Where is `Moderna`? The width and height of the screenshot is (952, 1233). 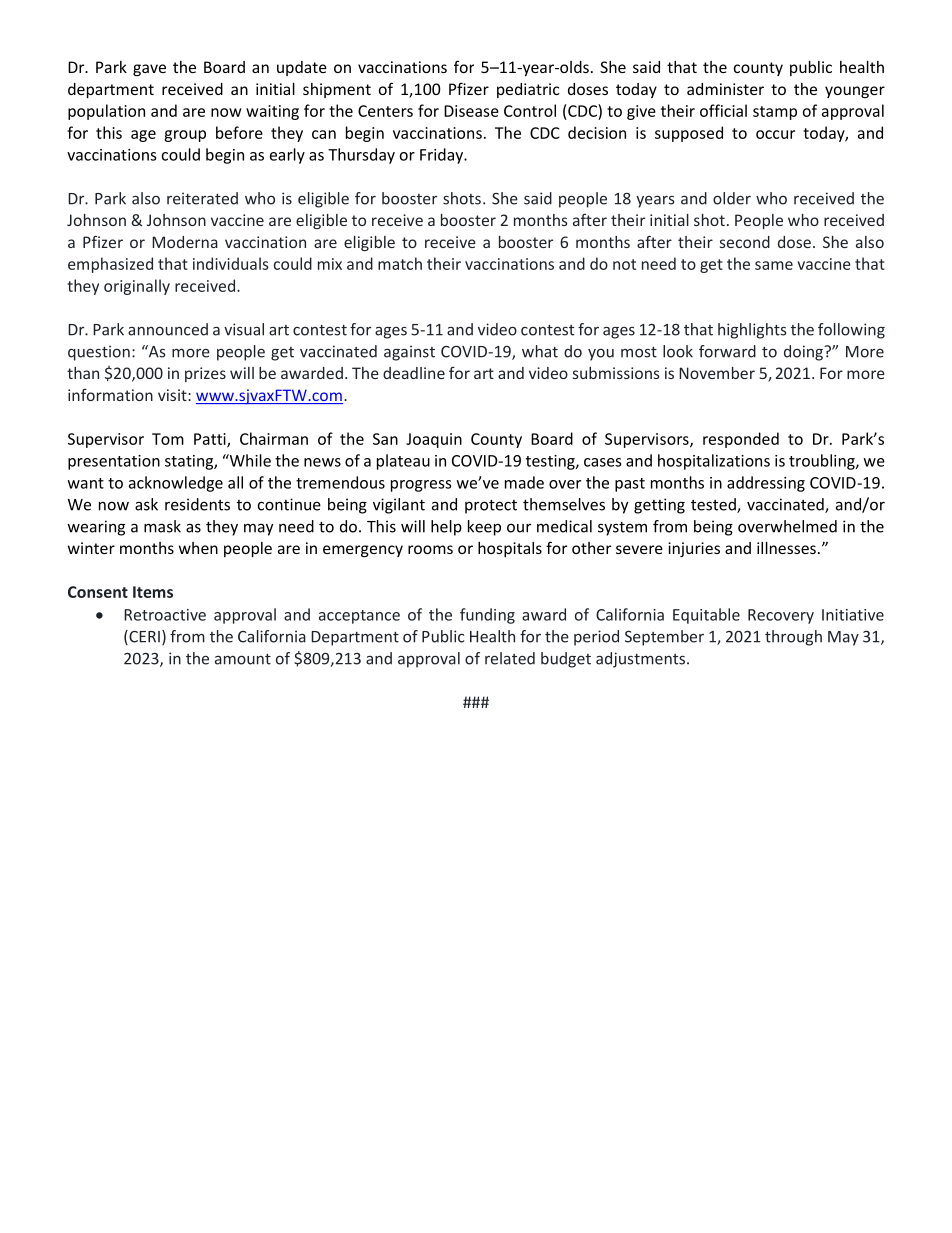
Moderna is located at coordinates (185, 242).
